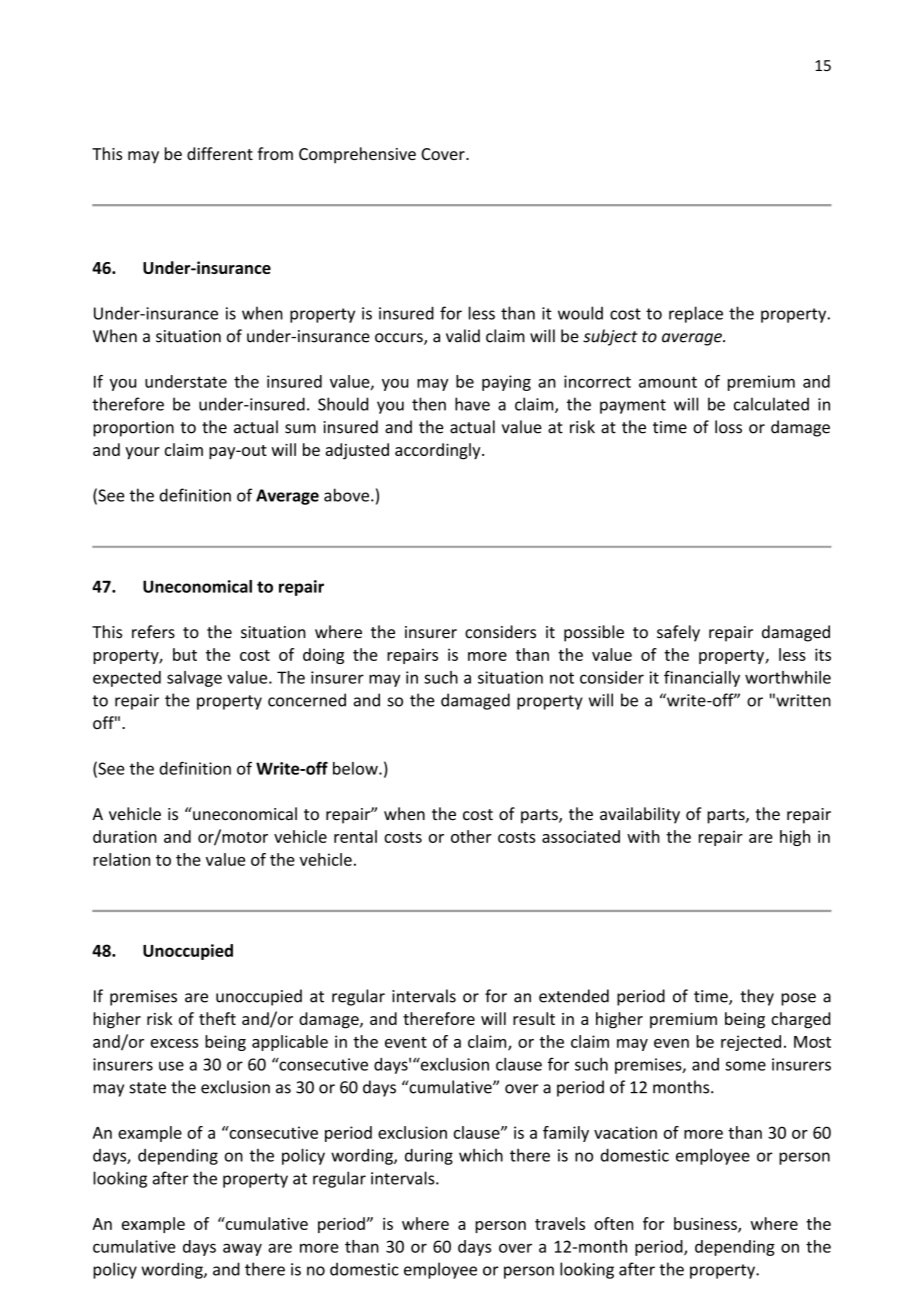  What do you see at coordinates (706, 1224) in the screenshot?
I see `business` at bounding box center [706, 1224].
